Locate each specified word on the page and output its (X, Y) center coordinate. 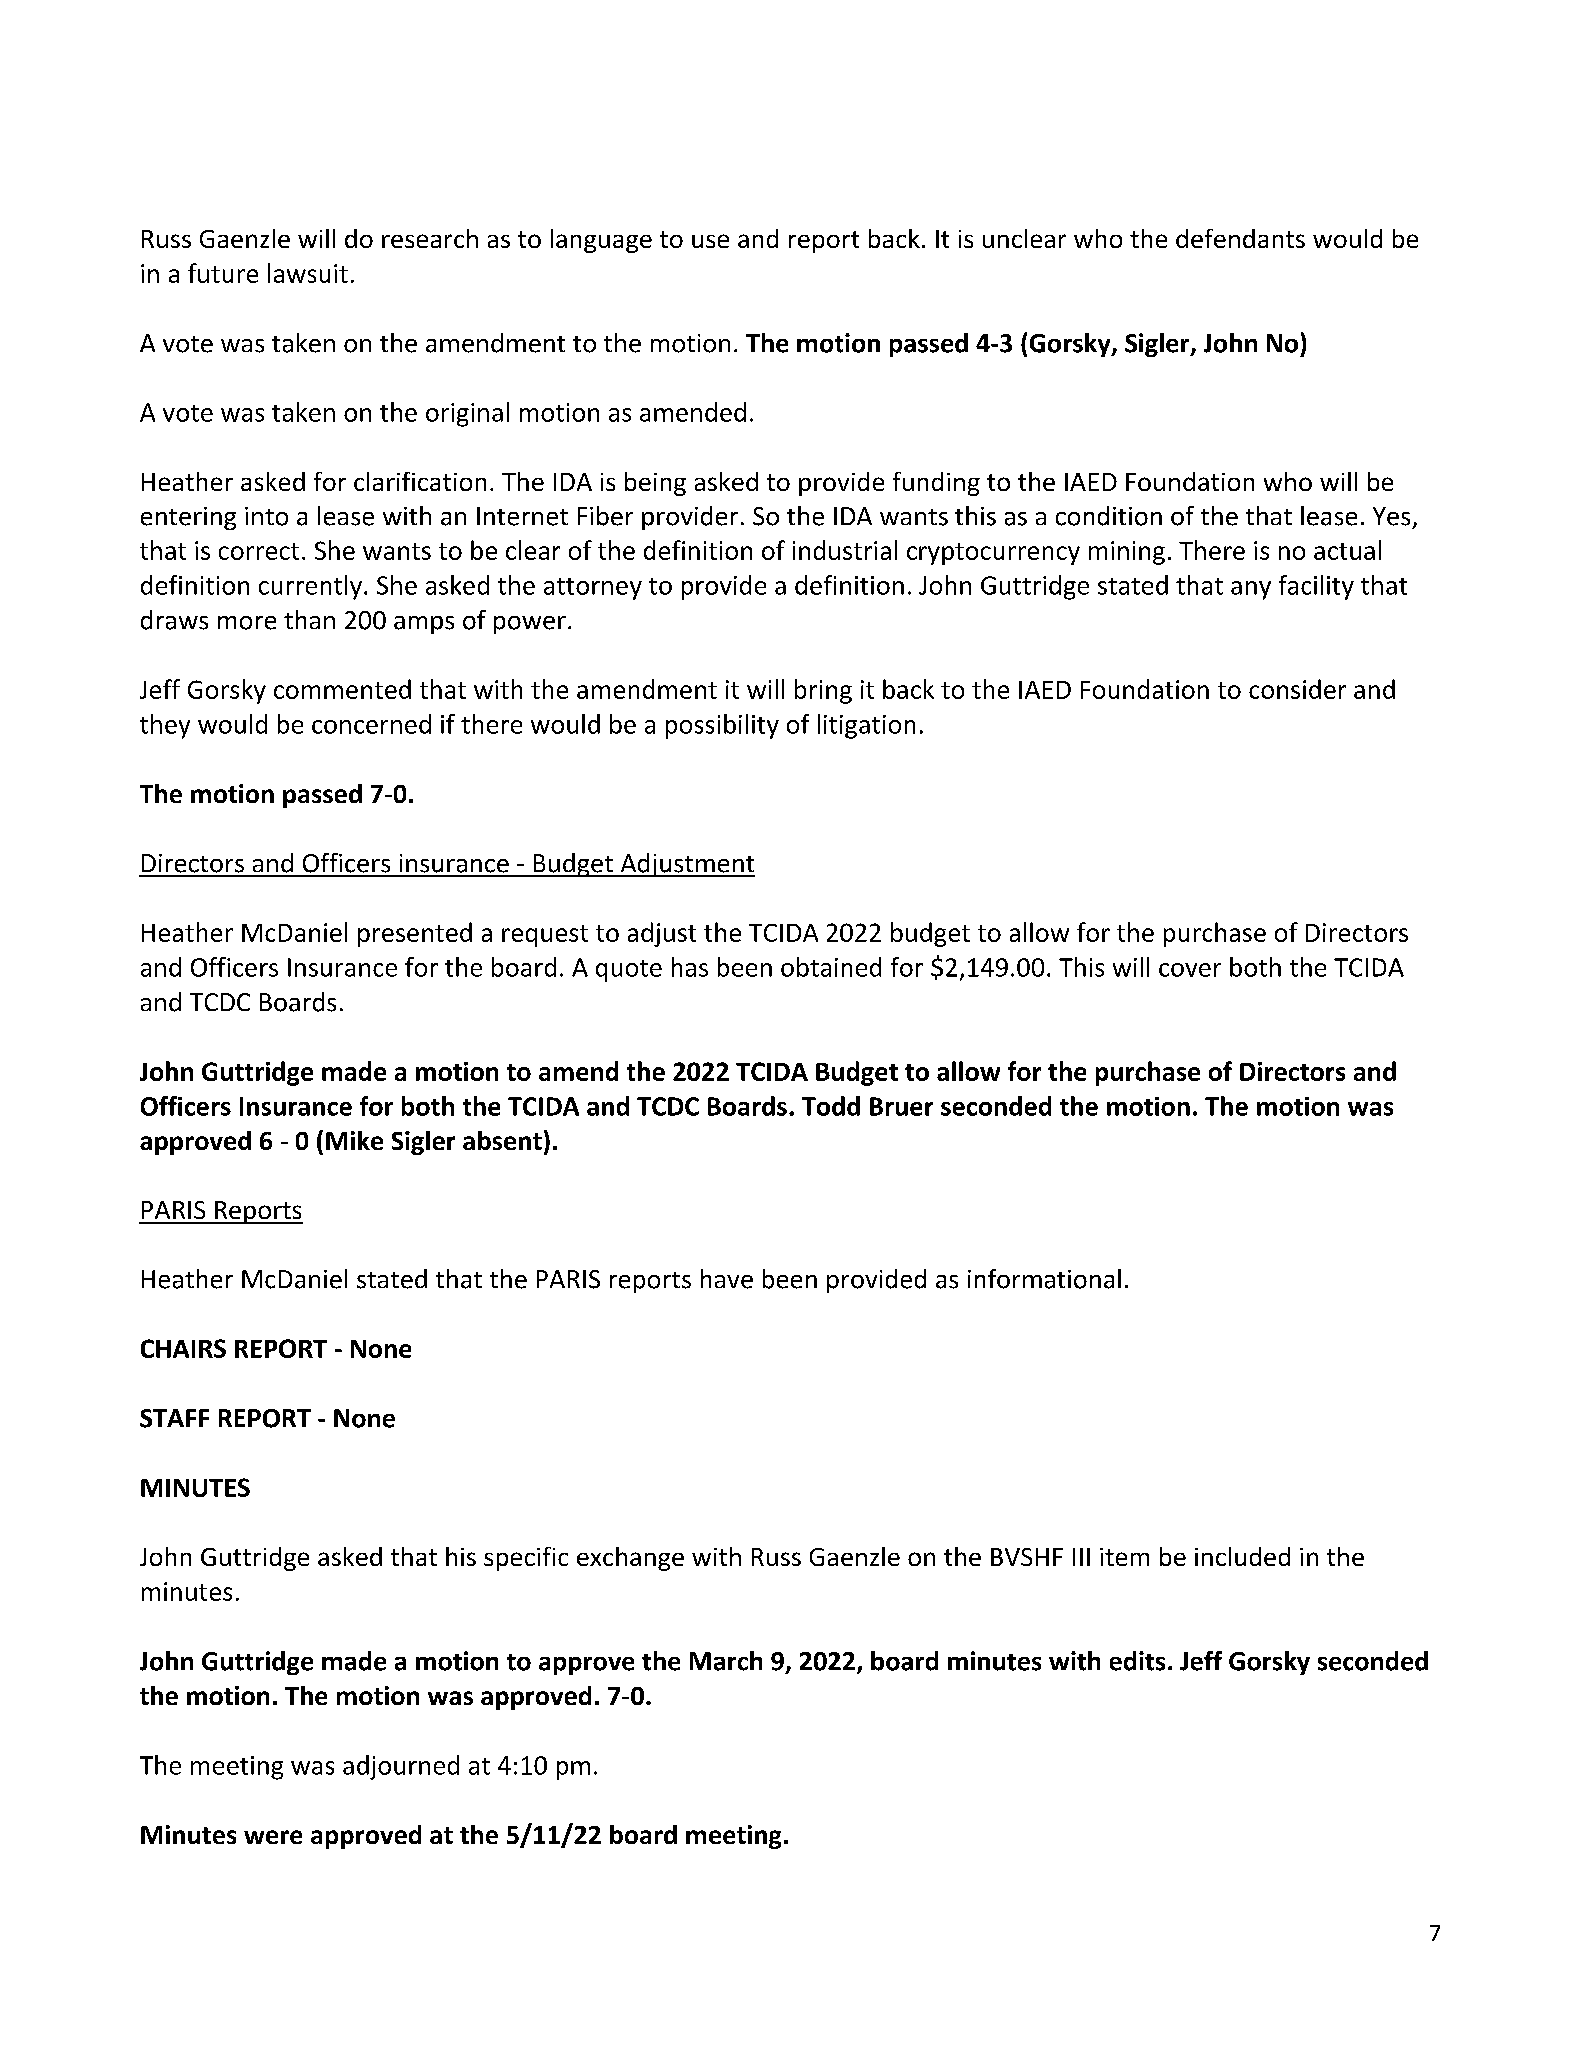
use (710, 241)
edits (1137, 1661)
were (273, 1837)
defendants (1240, 238)
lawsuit (308, 273)
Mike (354, 1140)
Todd (831, 1106)
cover (1190, 970)
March (726, 1661)
